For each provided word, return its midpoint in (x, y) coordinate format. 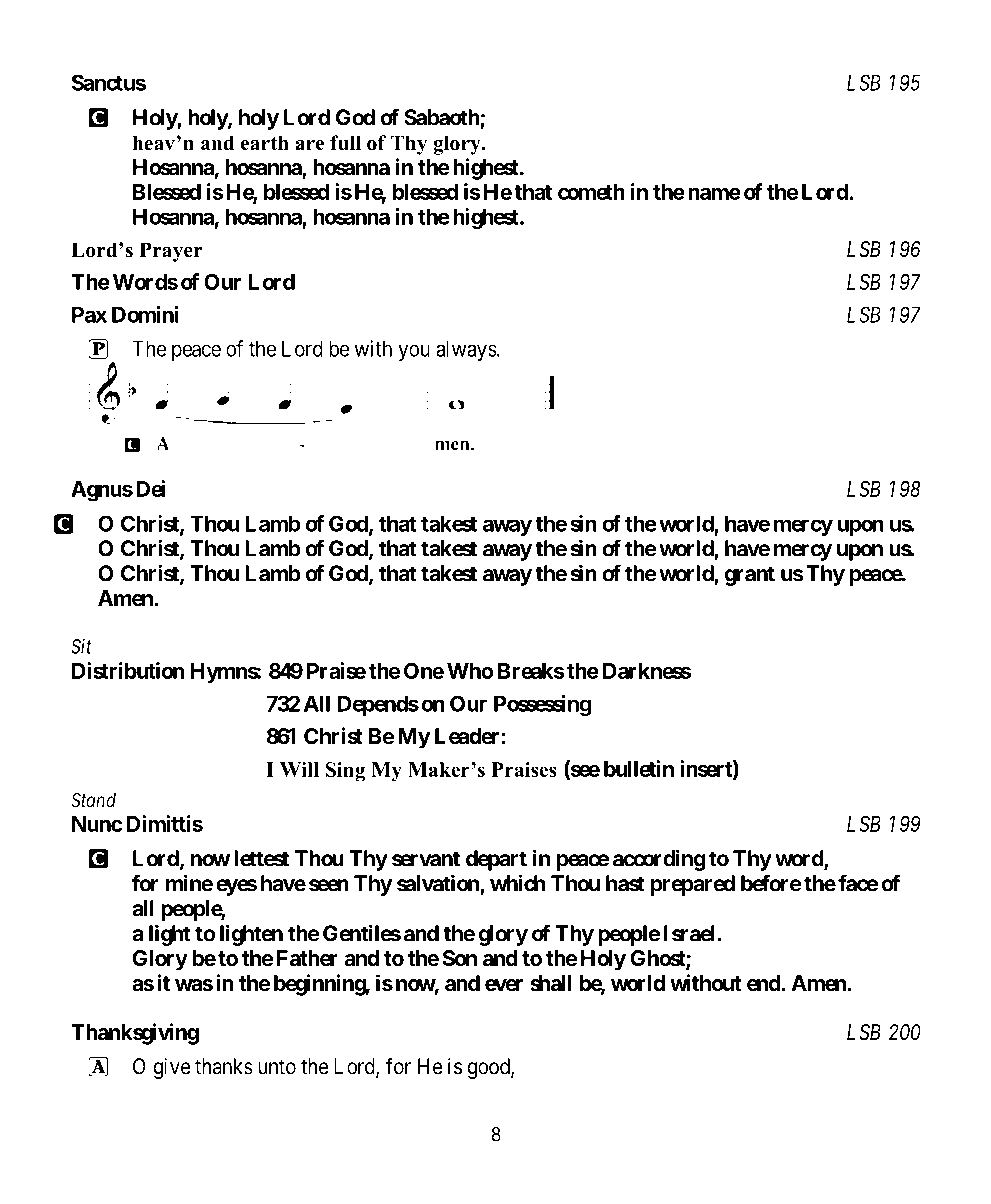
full (345, 143)
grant (750, 576)
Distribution (128, 670)
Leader (467, 736)
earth (265, 143)
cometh (591, 192)
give (172, 1068)
